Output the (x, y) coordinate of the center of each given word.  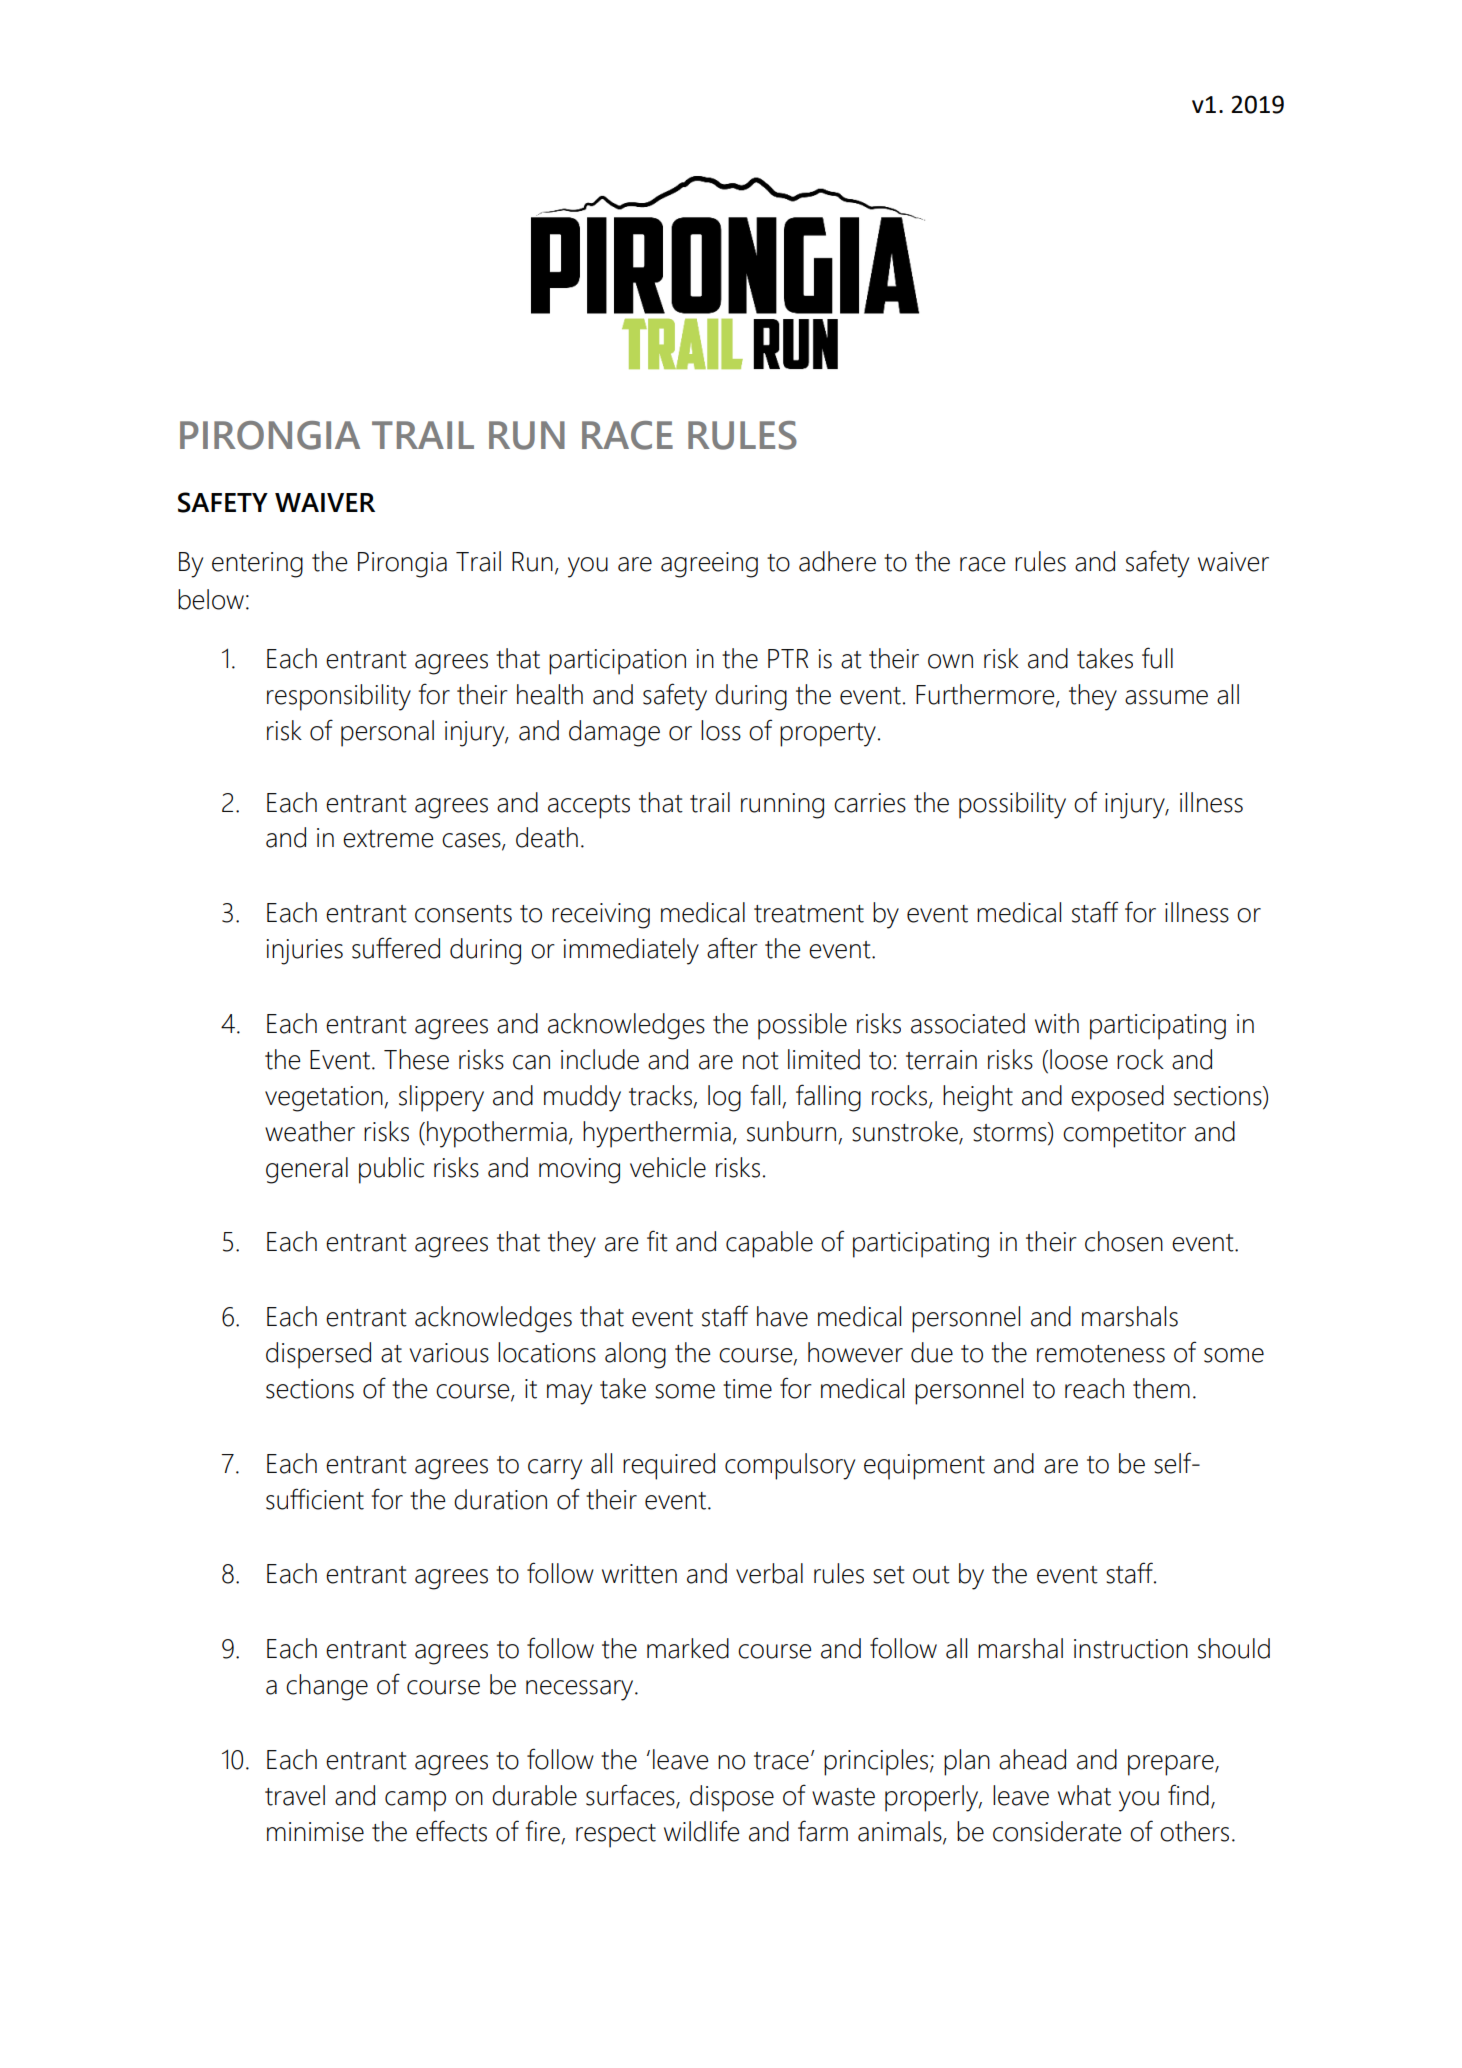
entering (257, 565)
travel (295, 1795)
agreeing (709, 565)
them (1161, 1388)
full (1157, 658)
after (732, 948)
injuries (304, 952)
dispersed (318, 1355)
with (1057, 1023)
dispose (732, 1798)
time (747, 1389)
